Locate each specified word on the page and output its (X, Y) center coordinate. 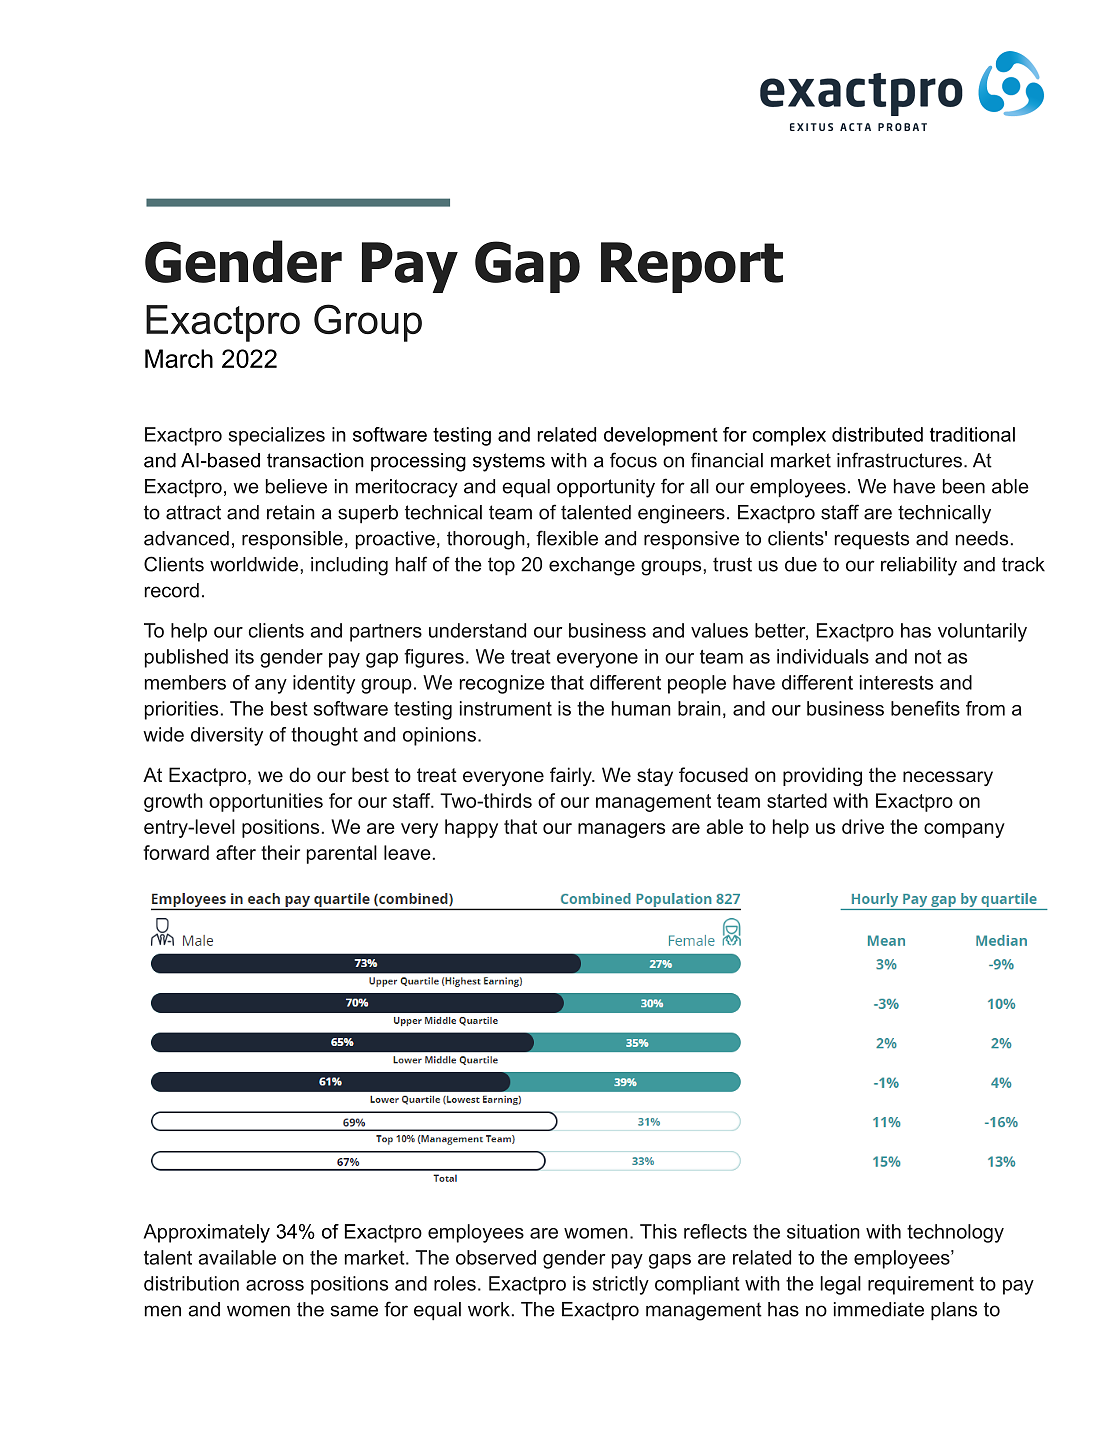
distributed (877, 434)
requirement (921, 1285)
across (275, 1285)
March (179, 358)
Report (692, 267)
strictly (621, 1285)
